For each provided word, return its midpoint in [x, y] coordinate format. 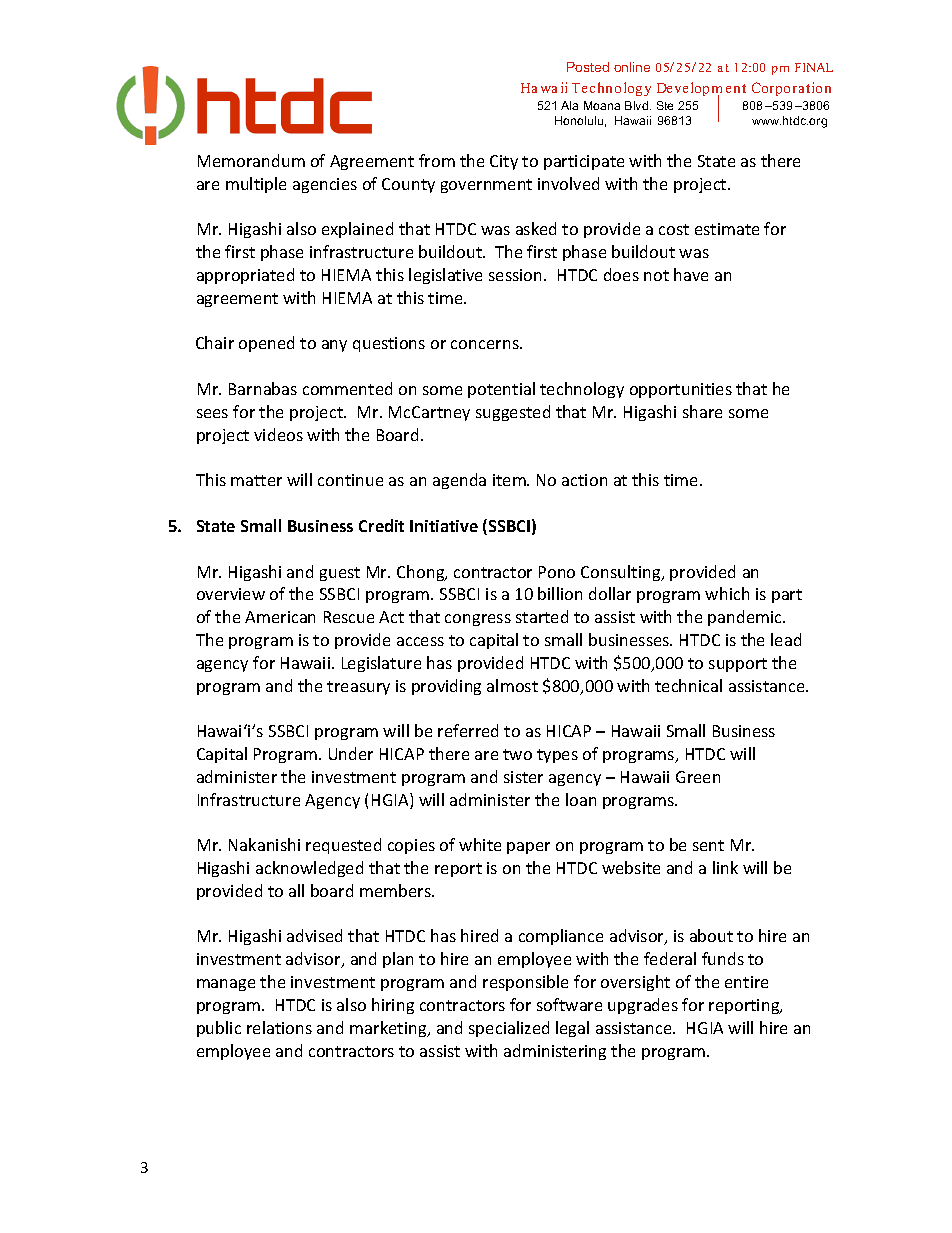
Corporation [791, 89]
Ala [569, 105]
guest [340, 574]
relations [279, 1027]
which [727, 593]
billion [560, 593]
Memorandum [251, 160]
